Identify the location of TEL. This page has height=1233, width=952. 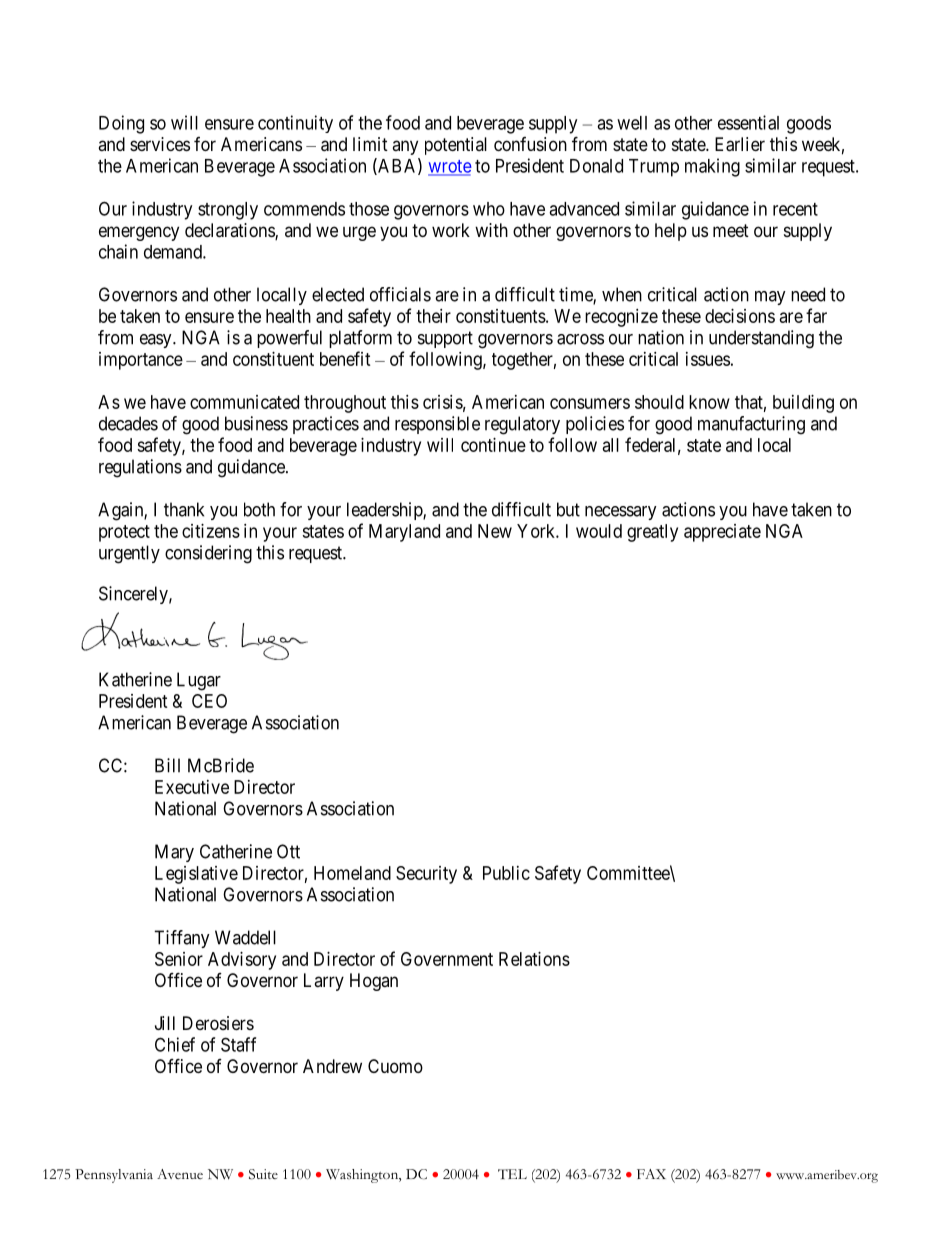
(512, 1174).
